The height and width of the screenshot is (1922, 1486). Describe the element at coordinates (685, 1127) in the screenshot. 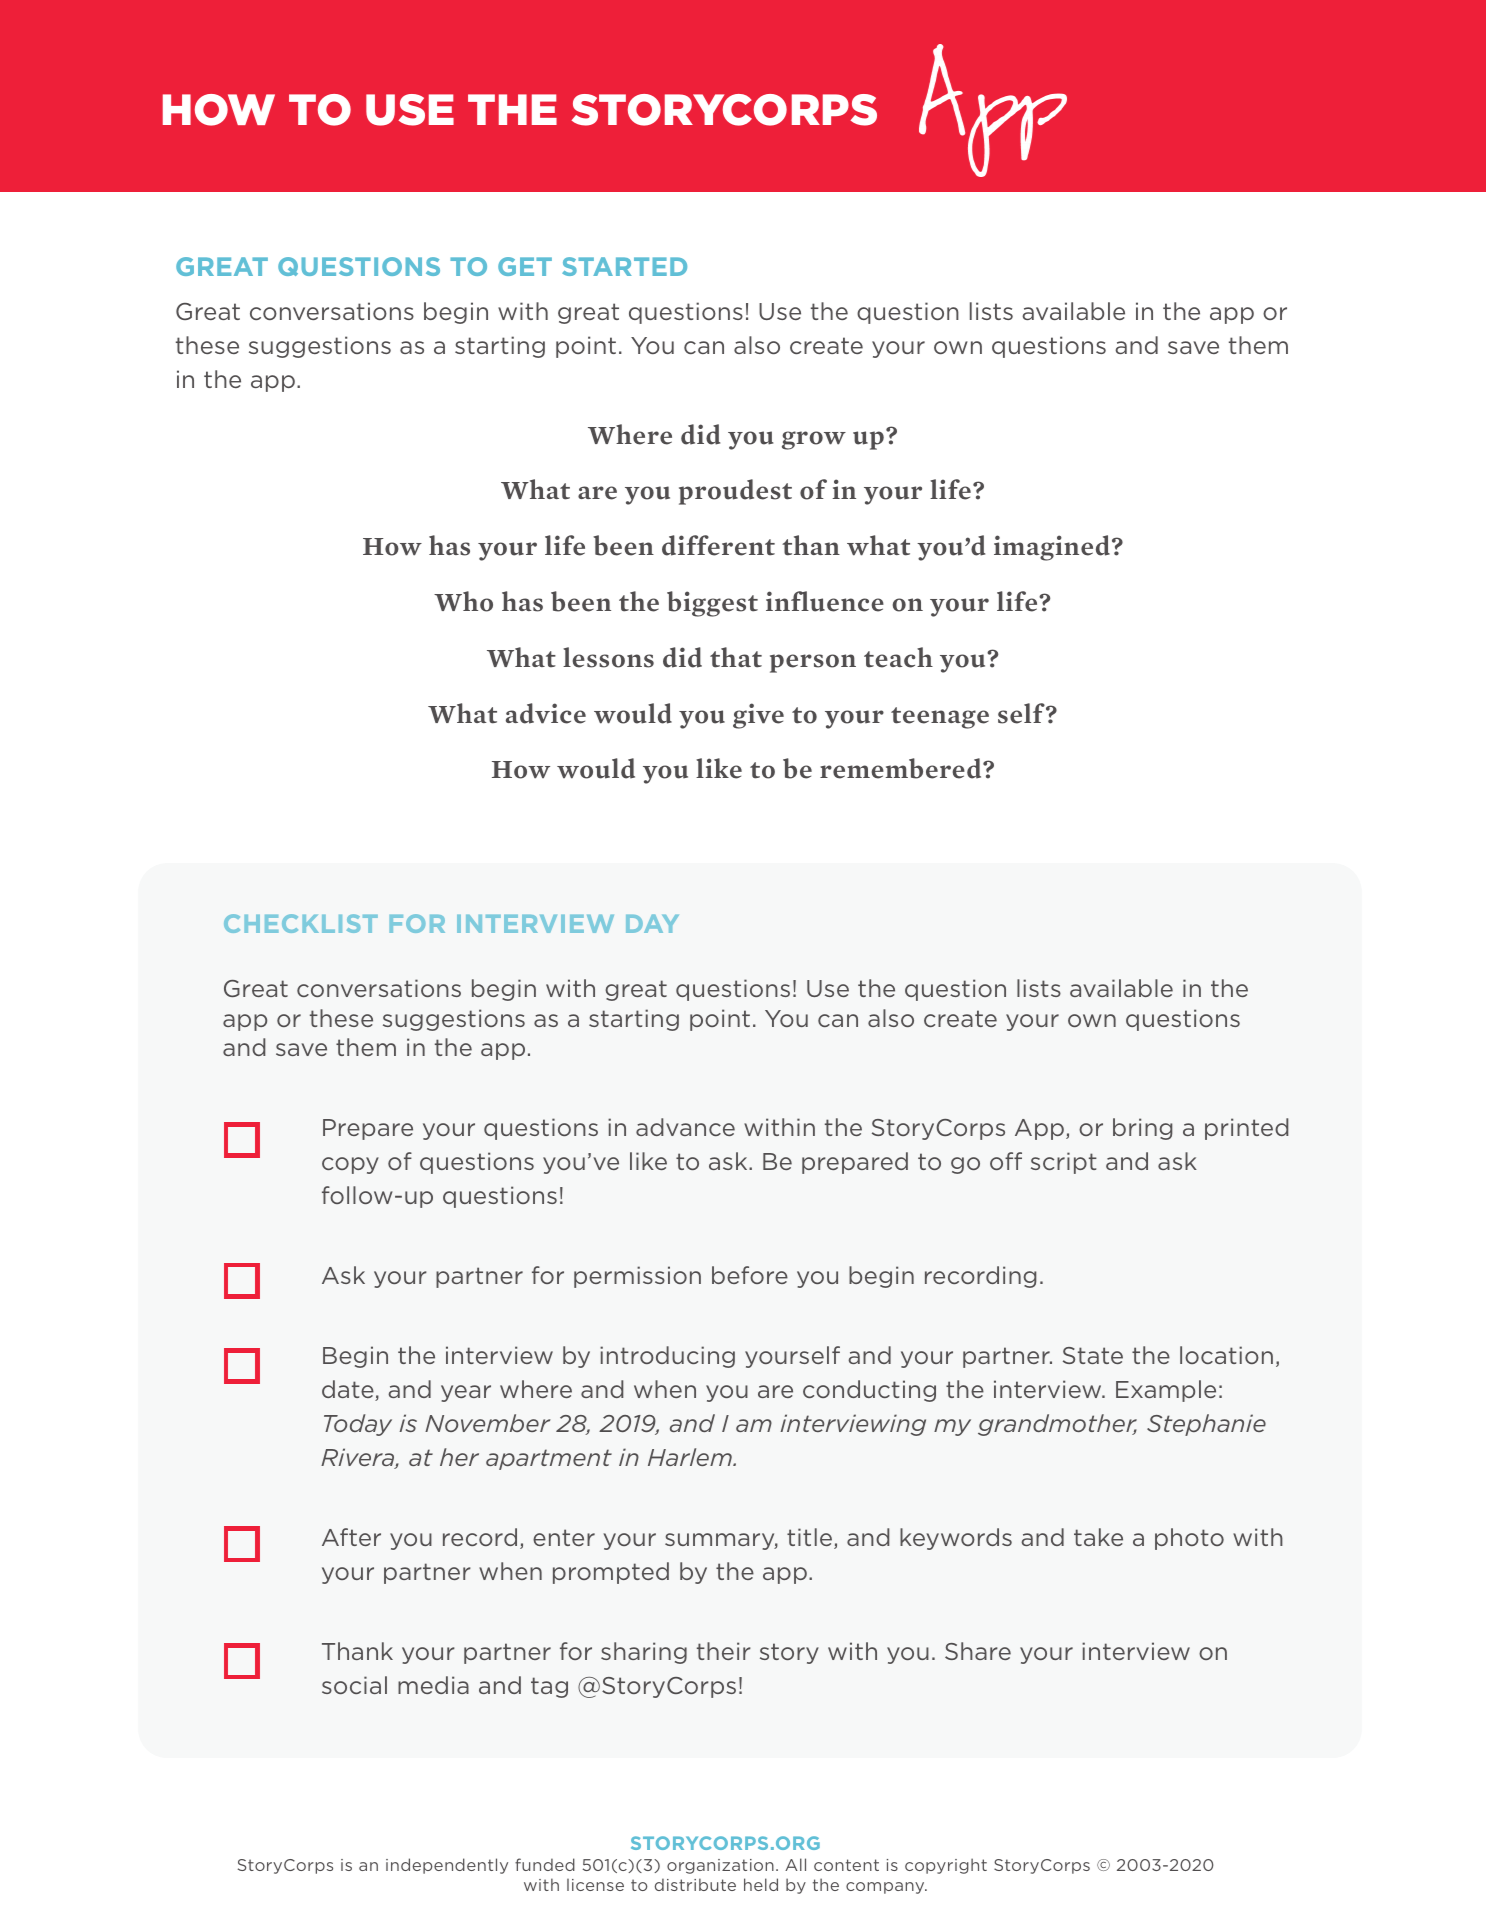

I see `advance` at that location.
